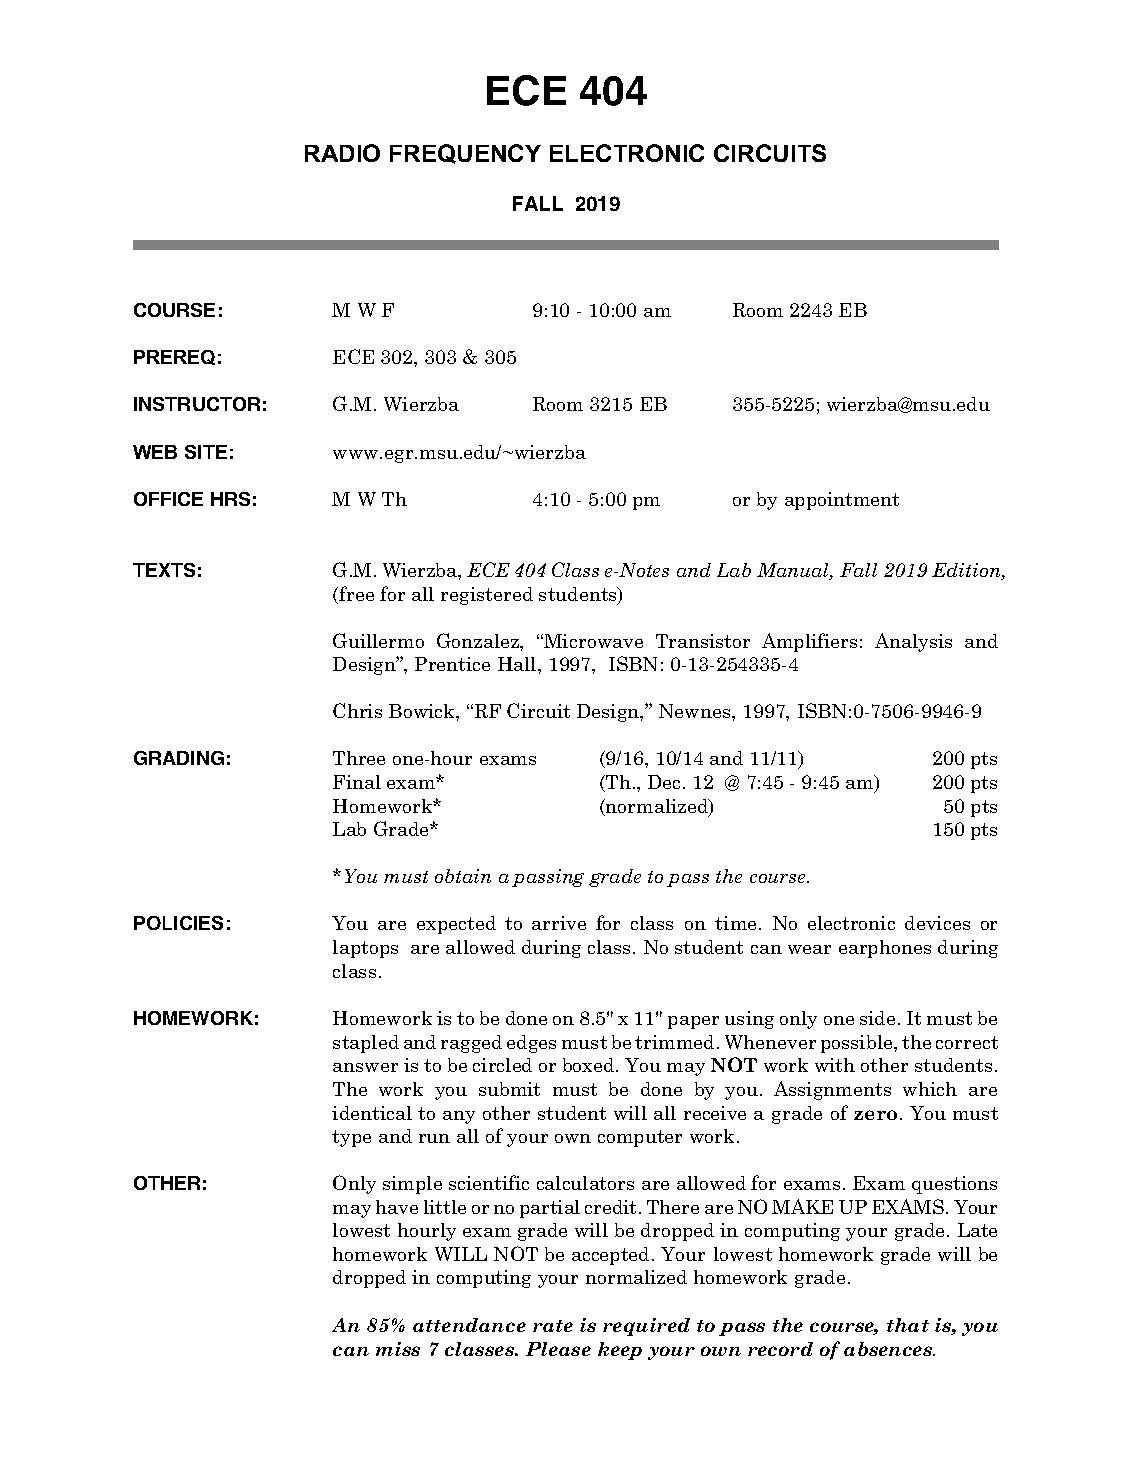  What do you see at coordinates (908, 1325) in the document?
I see `that` at bounding box center [908, 1325].
